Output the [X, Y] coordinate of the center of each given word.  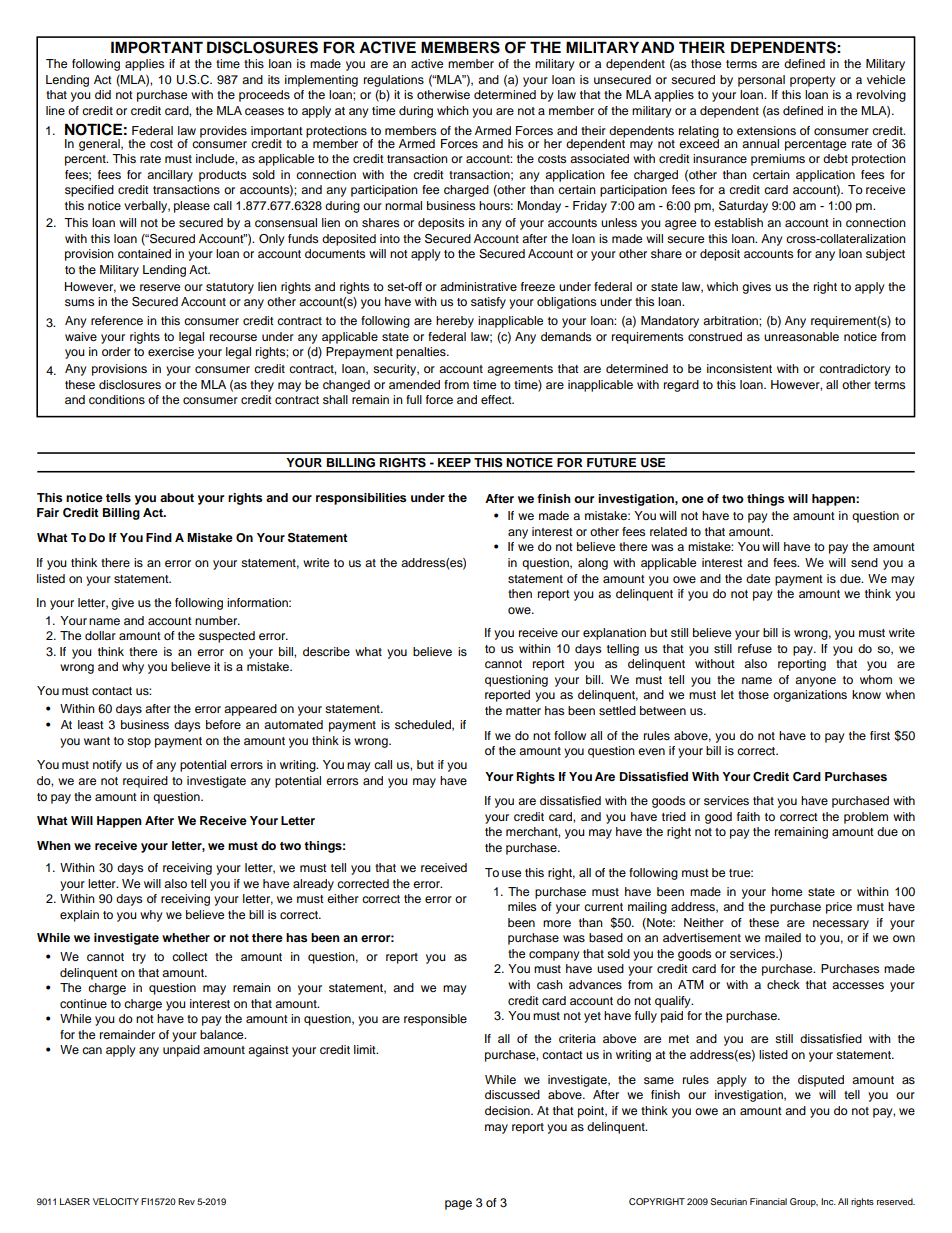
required [145, 782]
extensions [766, 130]
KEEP [454, 462]
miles [522, 906]
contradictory [855, 370]
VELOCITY [116, 1201]
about [177, 497]
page [458, 1205]
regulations [394, 81]
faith [748, 816]
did [103, 94]
